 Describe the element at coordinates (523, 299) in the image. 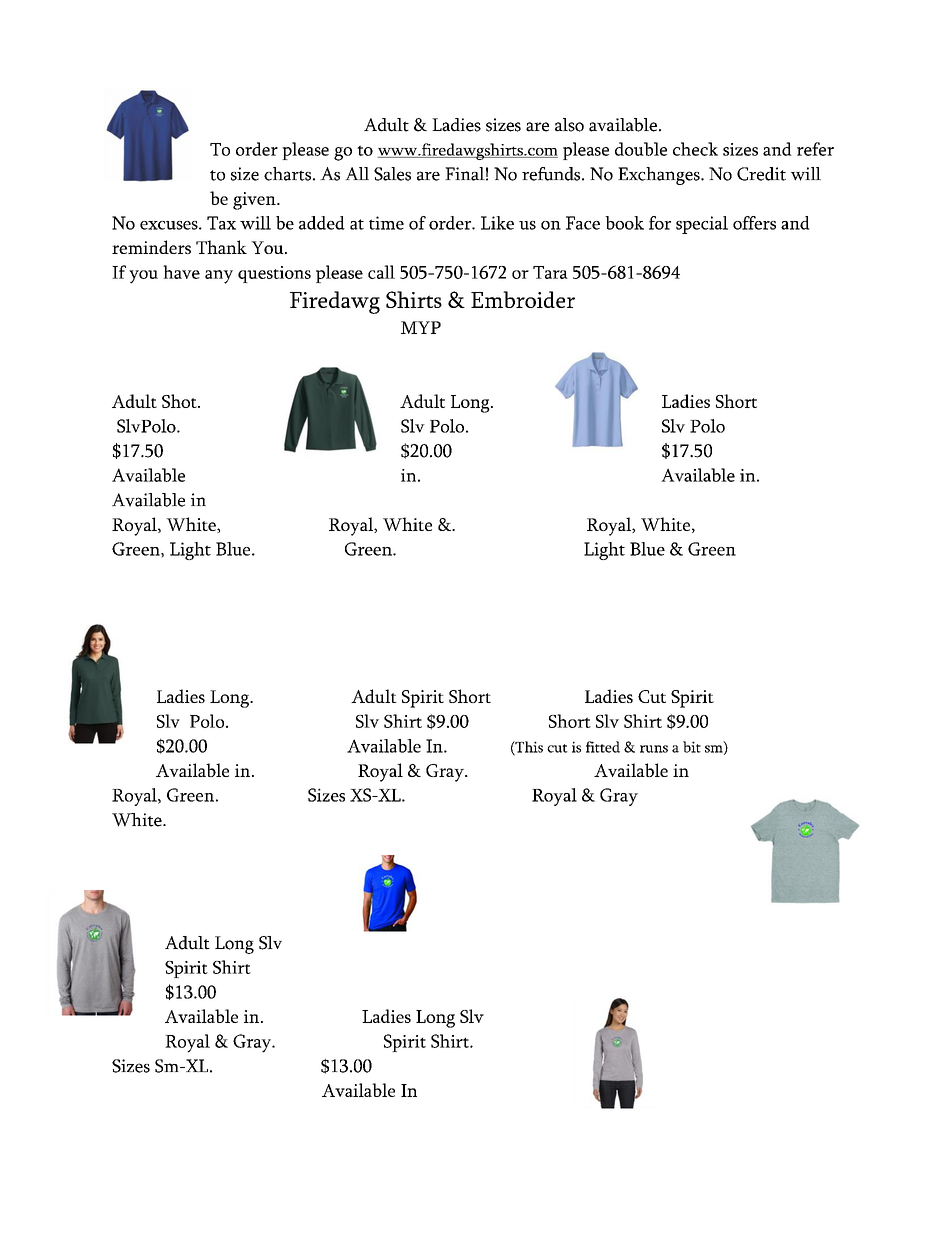

I see `Embroider` at that location.
